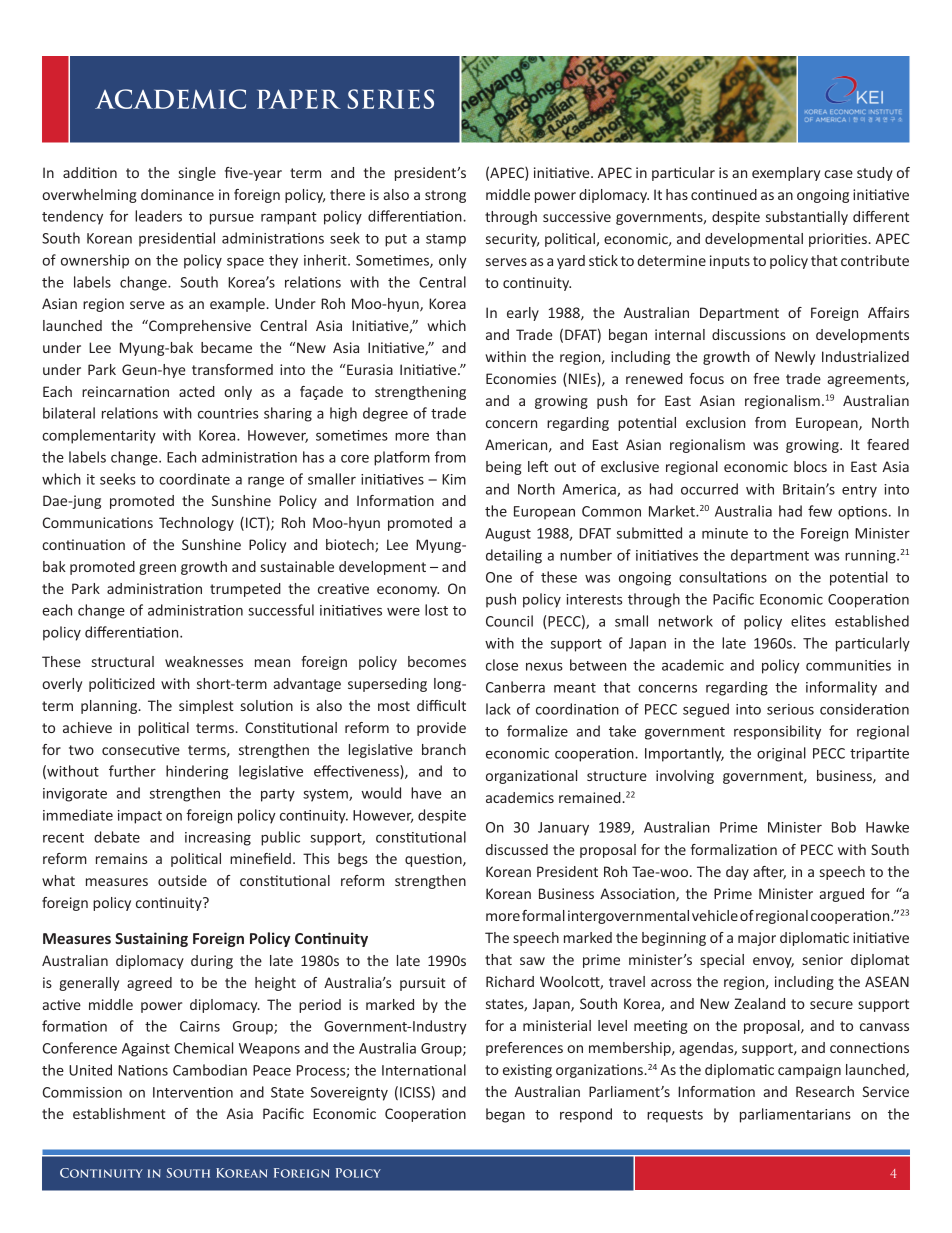 The width and height of the screenshot is (952, 1233). I want to click on original, so click(781, 754).
